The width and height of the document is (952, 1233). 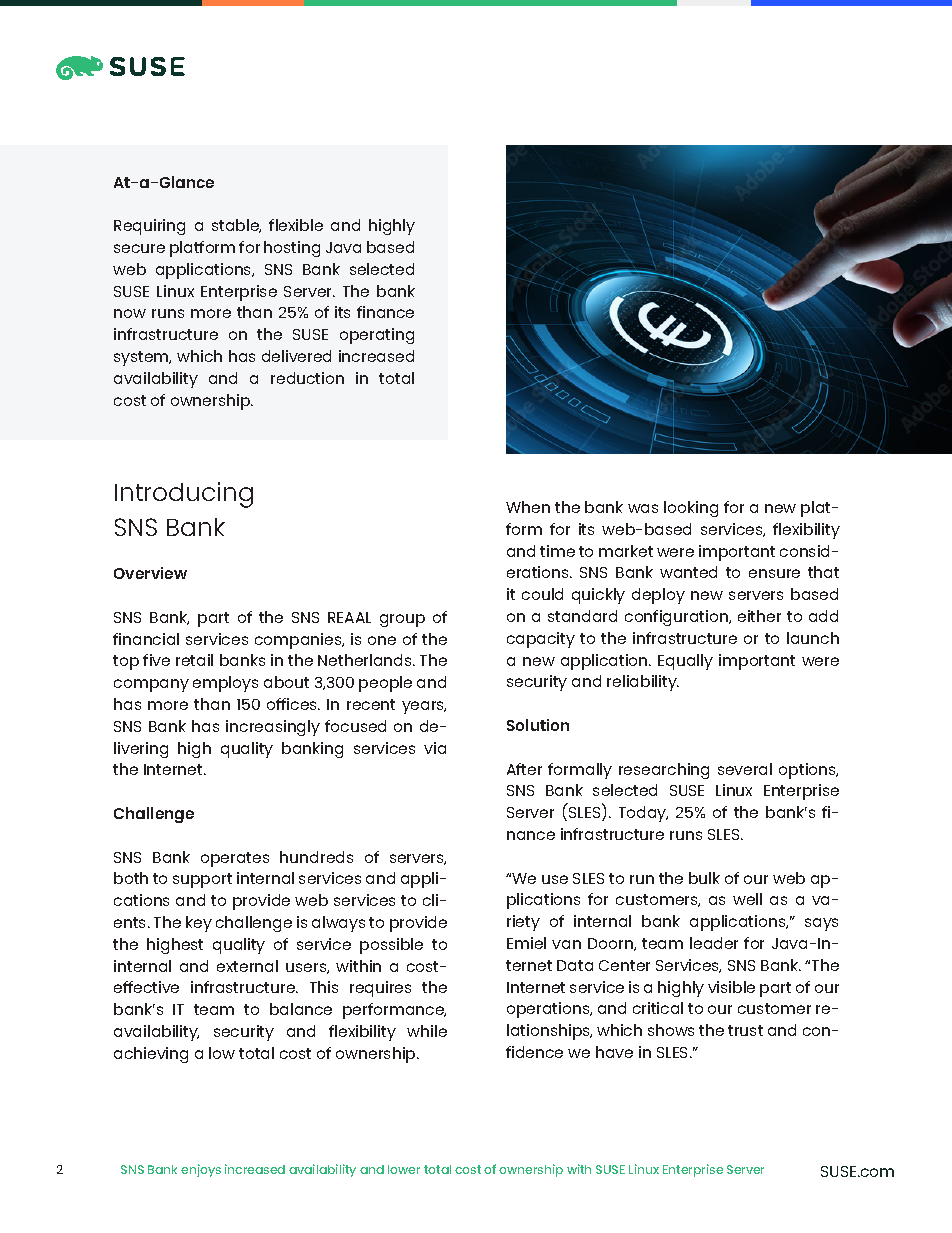 What do you see at coordinates (424, 707) in the document?
I see `years` at bounding box center [424, 707].
